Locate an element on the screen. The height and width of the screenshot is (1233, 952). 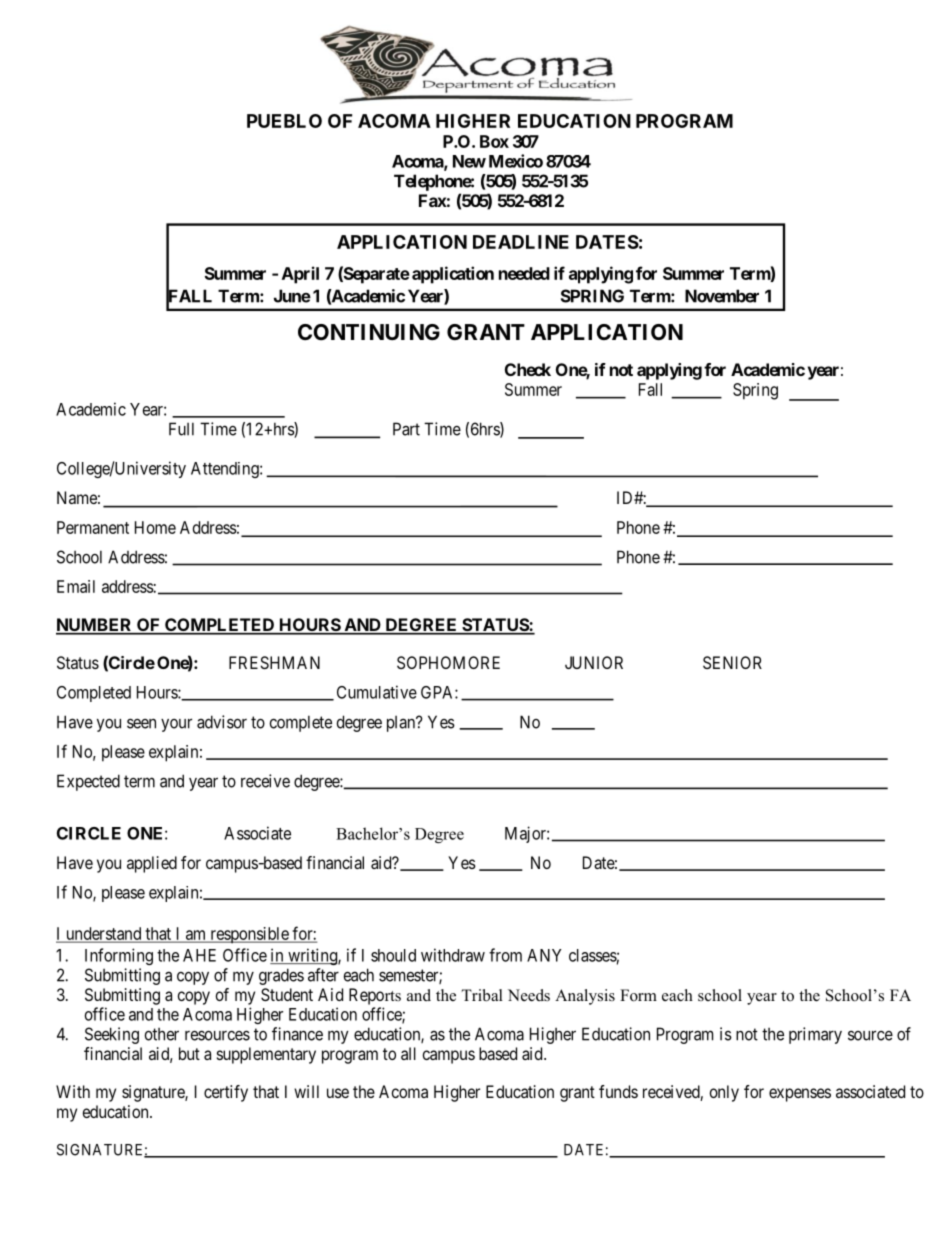
Mexico is located at coordinates (516, 161).
